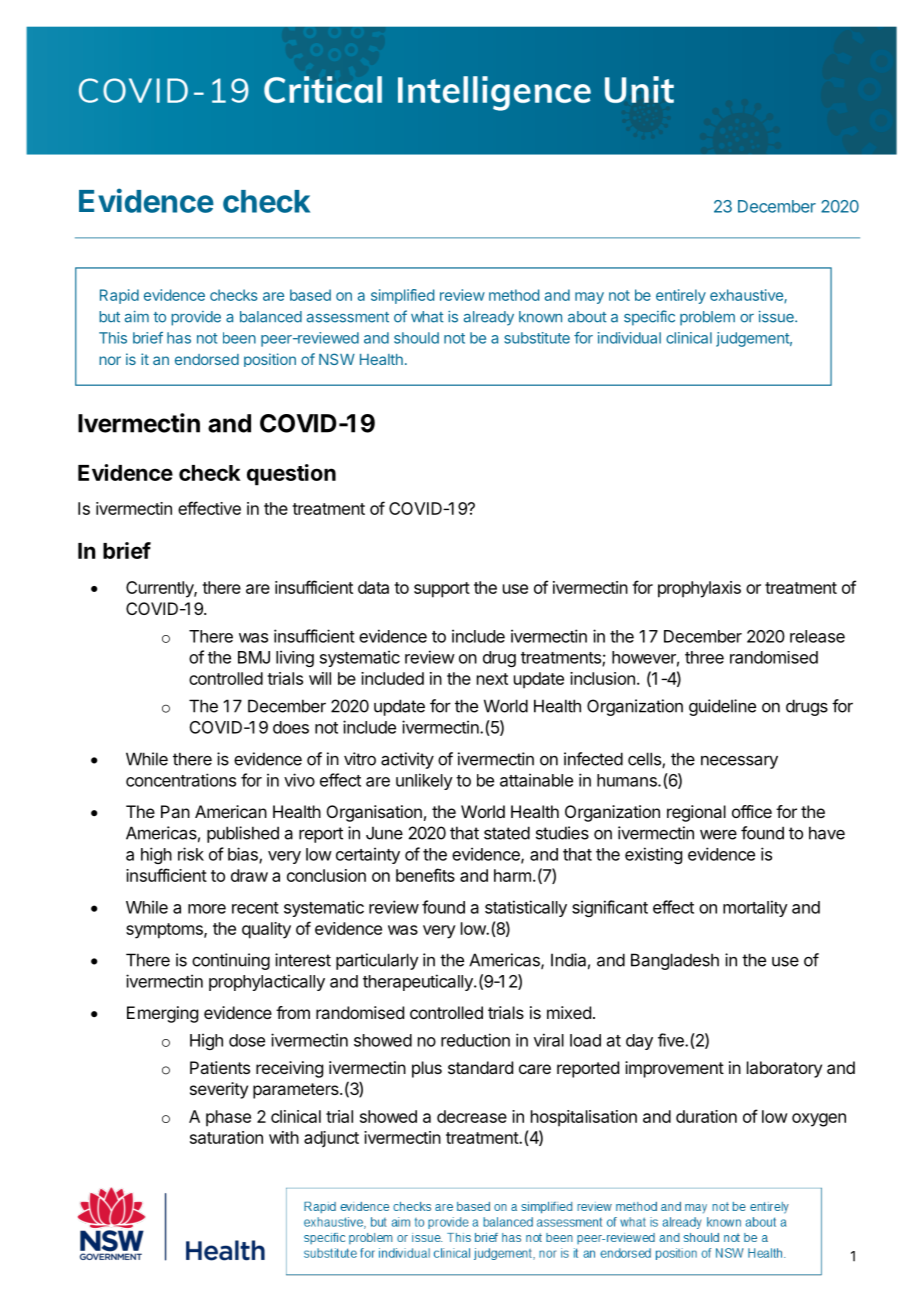  I want to click on guideline, so click(722, 707).
